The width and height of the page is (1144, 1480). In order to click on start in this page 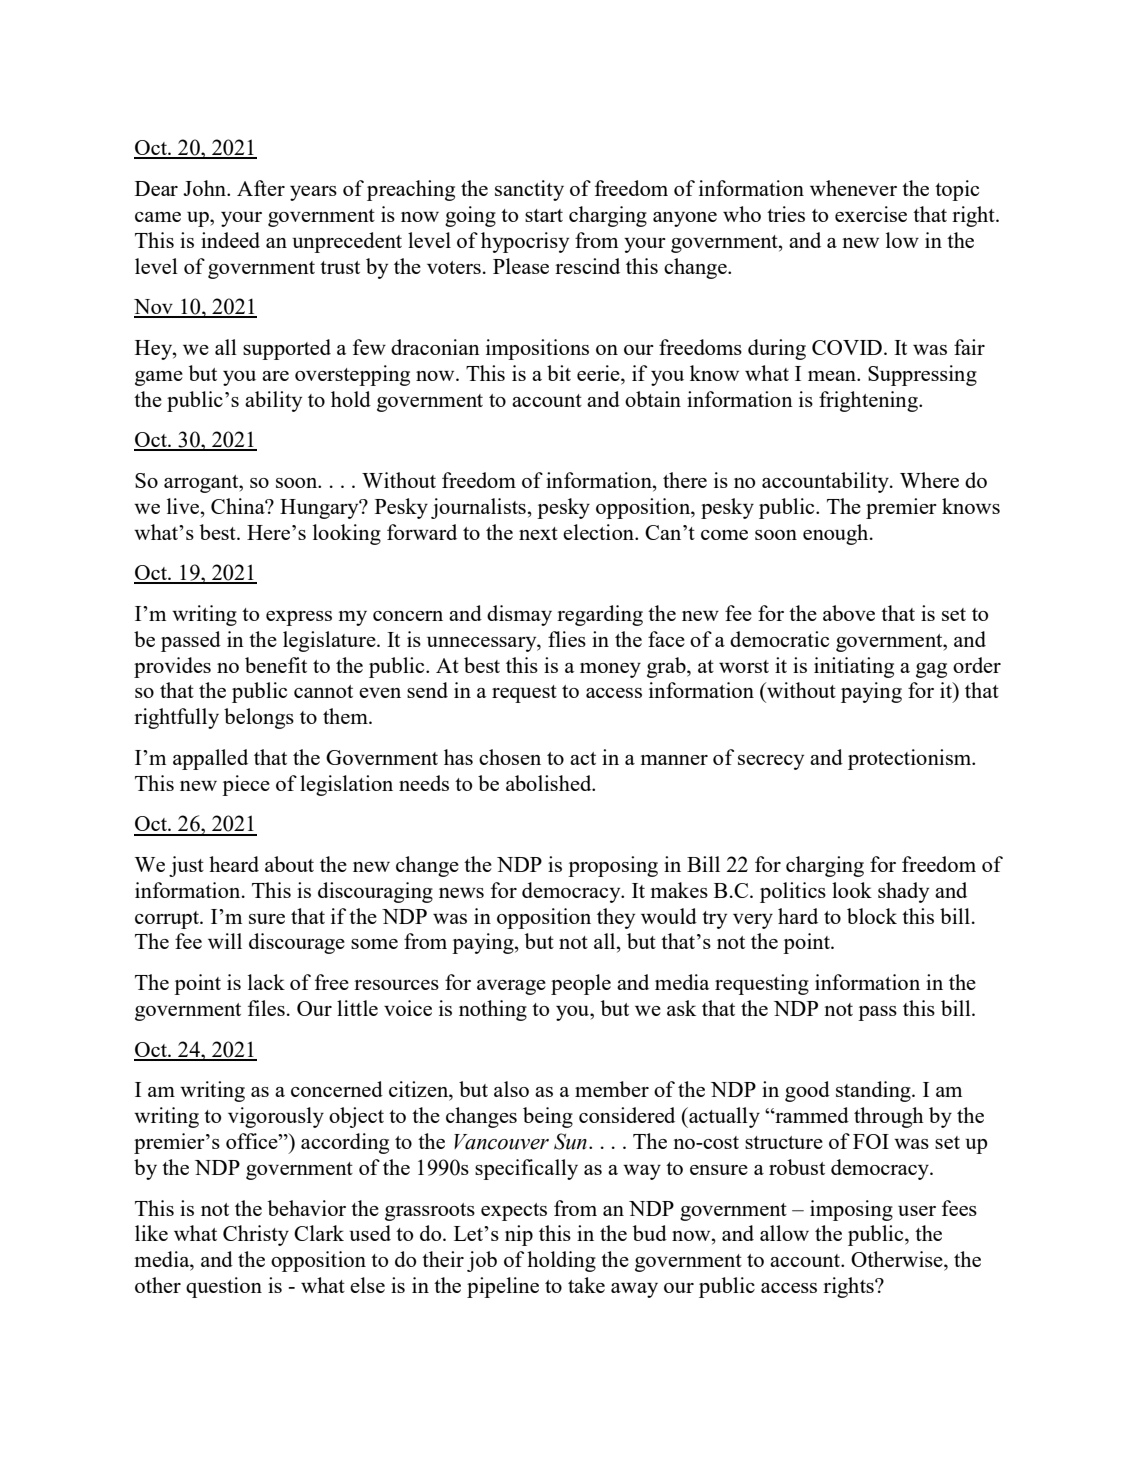, I will do `click(544, 215)`.
